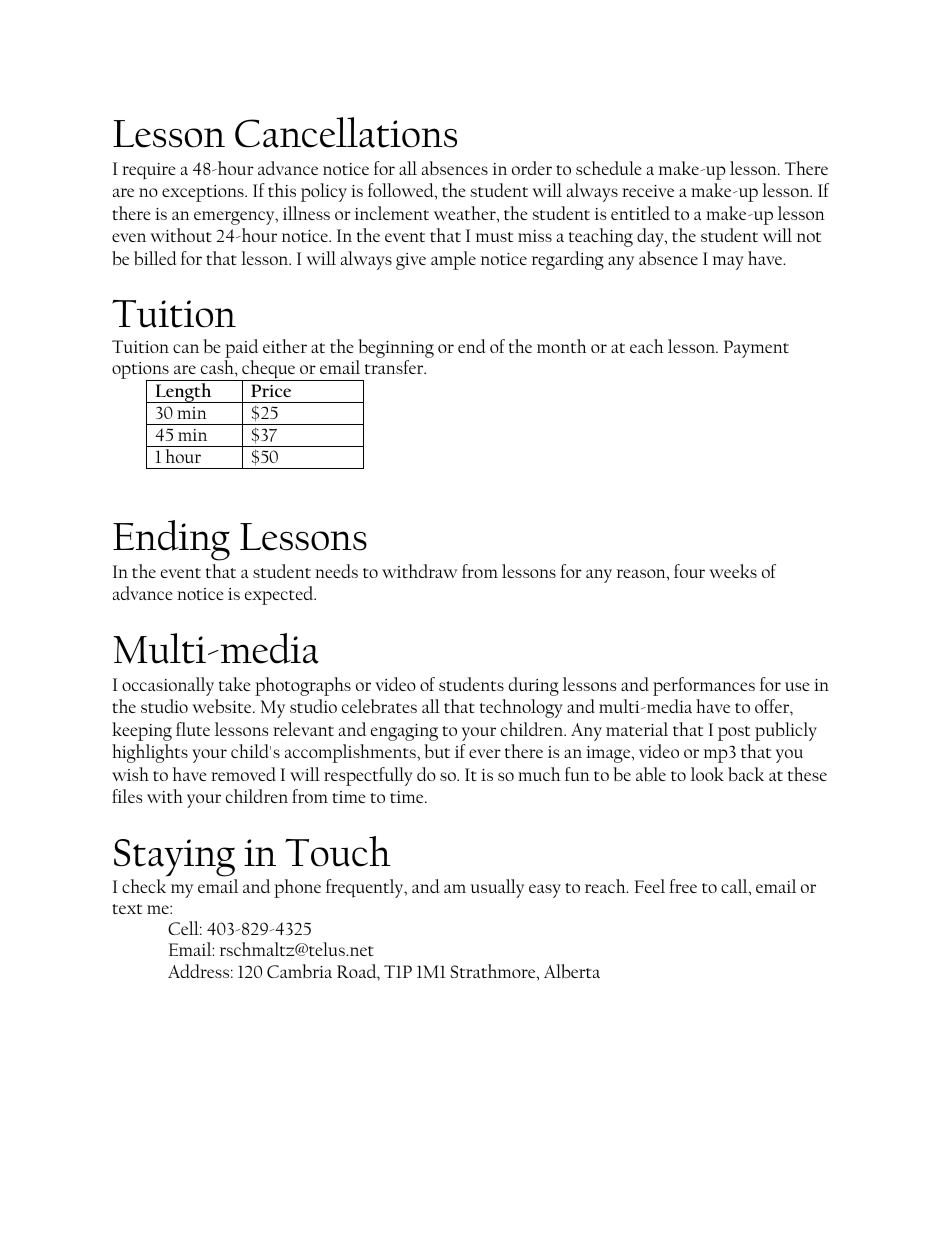 This image has width=952, height=1233. I want to click on Length, so click(183, 393).
